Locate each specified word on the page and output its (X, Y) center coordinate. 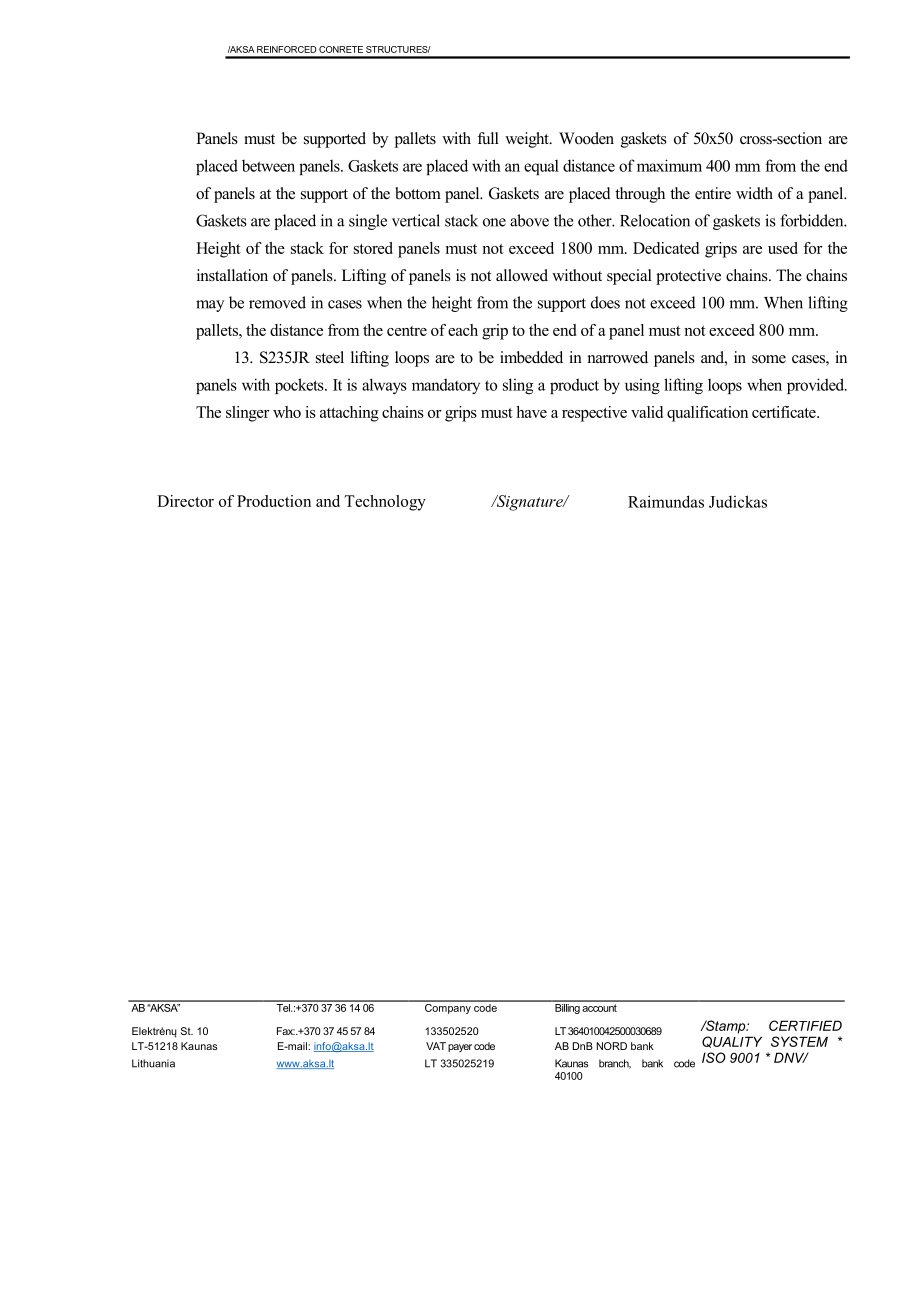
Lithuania (153, 1063)
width (754, 193)
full (488, 138)
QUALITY (732, 1042)
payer (460, 1048)
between (268, 166)
